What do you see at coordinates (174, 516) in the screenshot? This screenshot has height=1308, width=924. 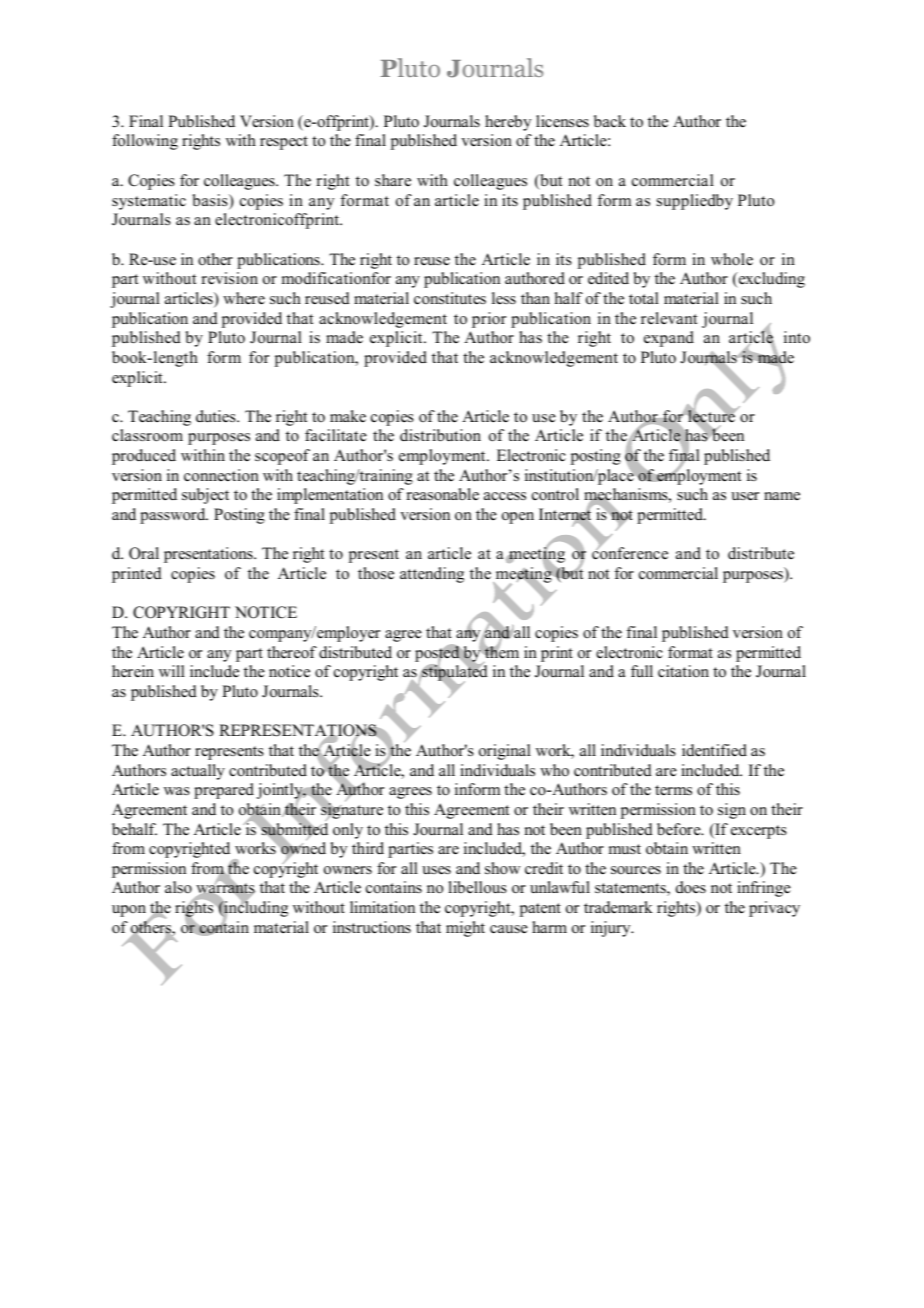 I see `password` at bounding box center [174, 516].
